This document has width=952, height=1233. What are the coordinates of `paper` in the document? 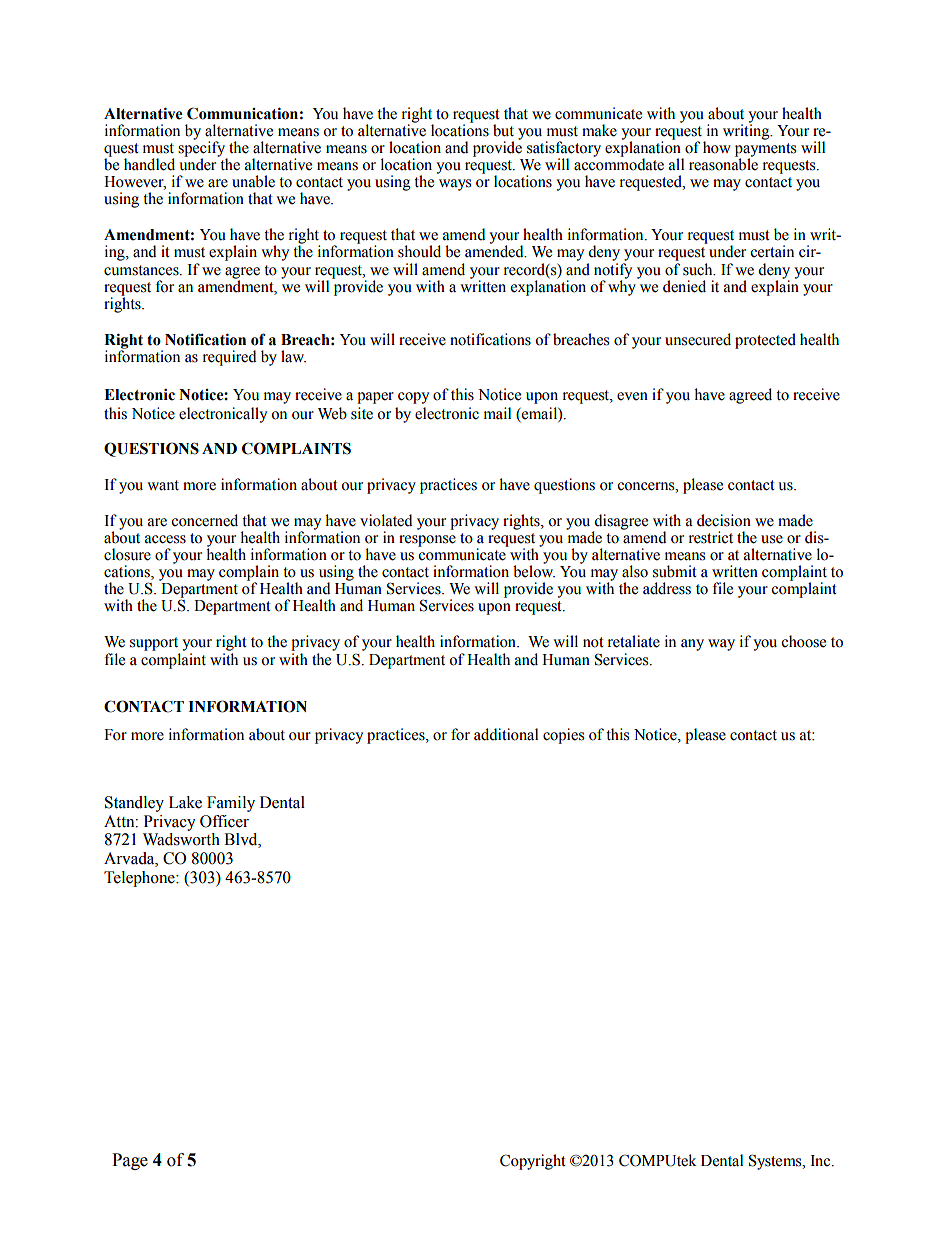 It's located at (375, 398).
